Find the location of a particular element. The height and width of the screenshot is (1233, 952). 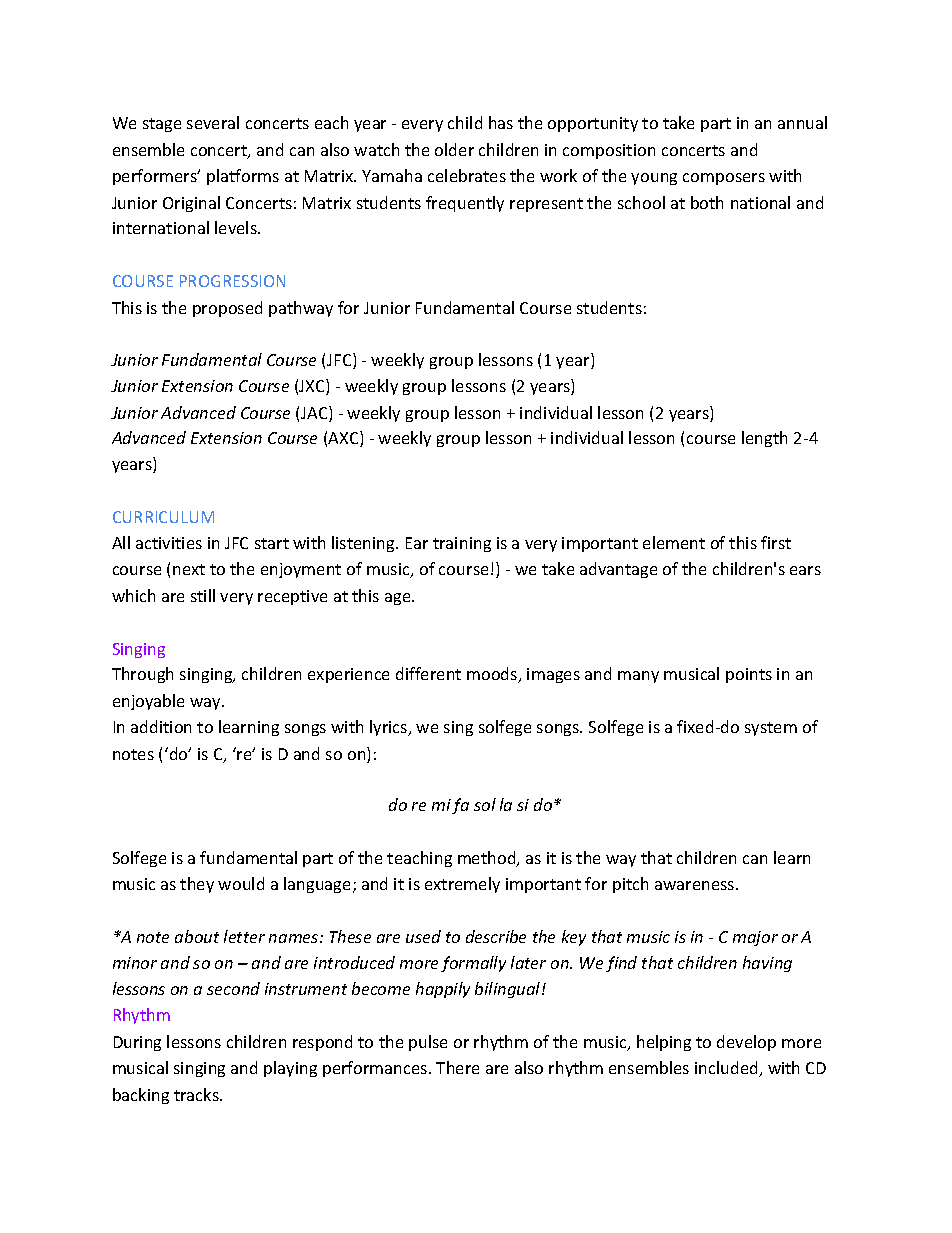

training is located at coordinates (462, 544).
